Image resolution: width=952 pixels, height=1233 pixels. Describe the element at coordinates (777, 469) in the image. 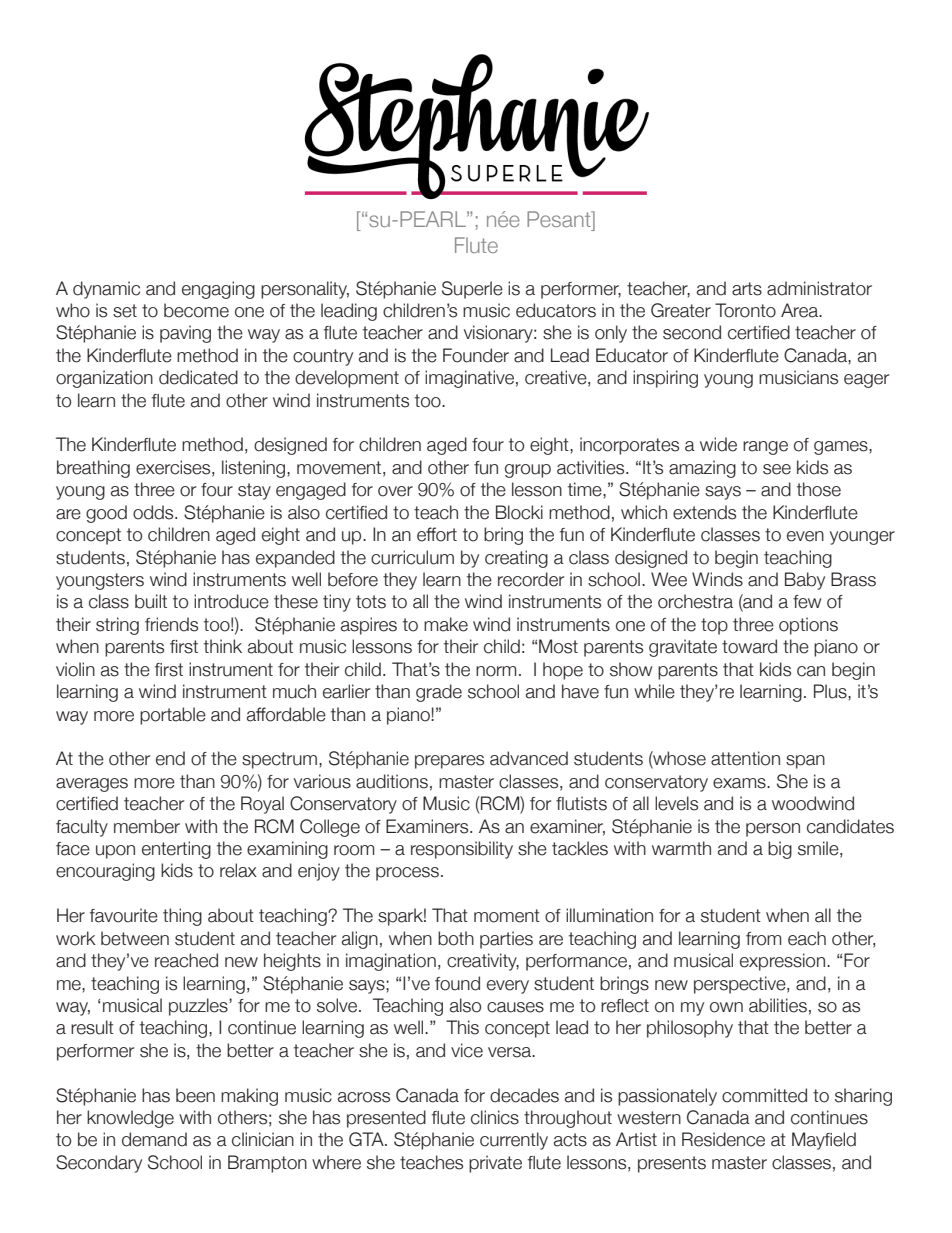

I see `see` at that location.
